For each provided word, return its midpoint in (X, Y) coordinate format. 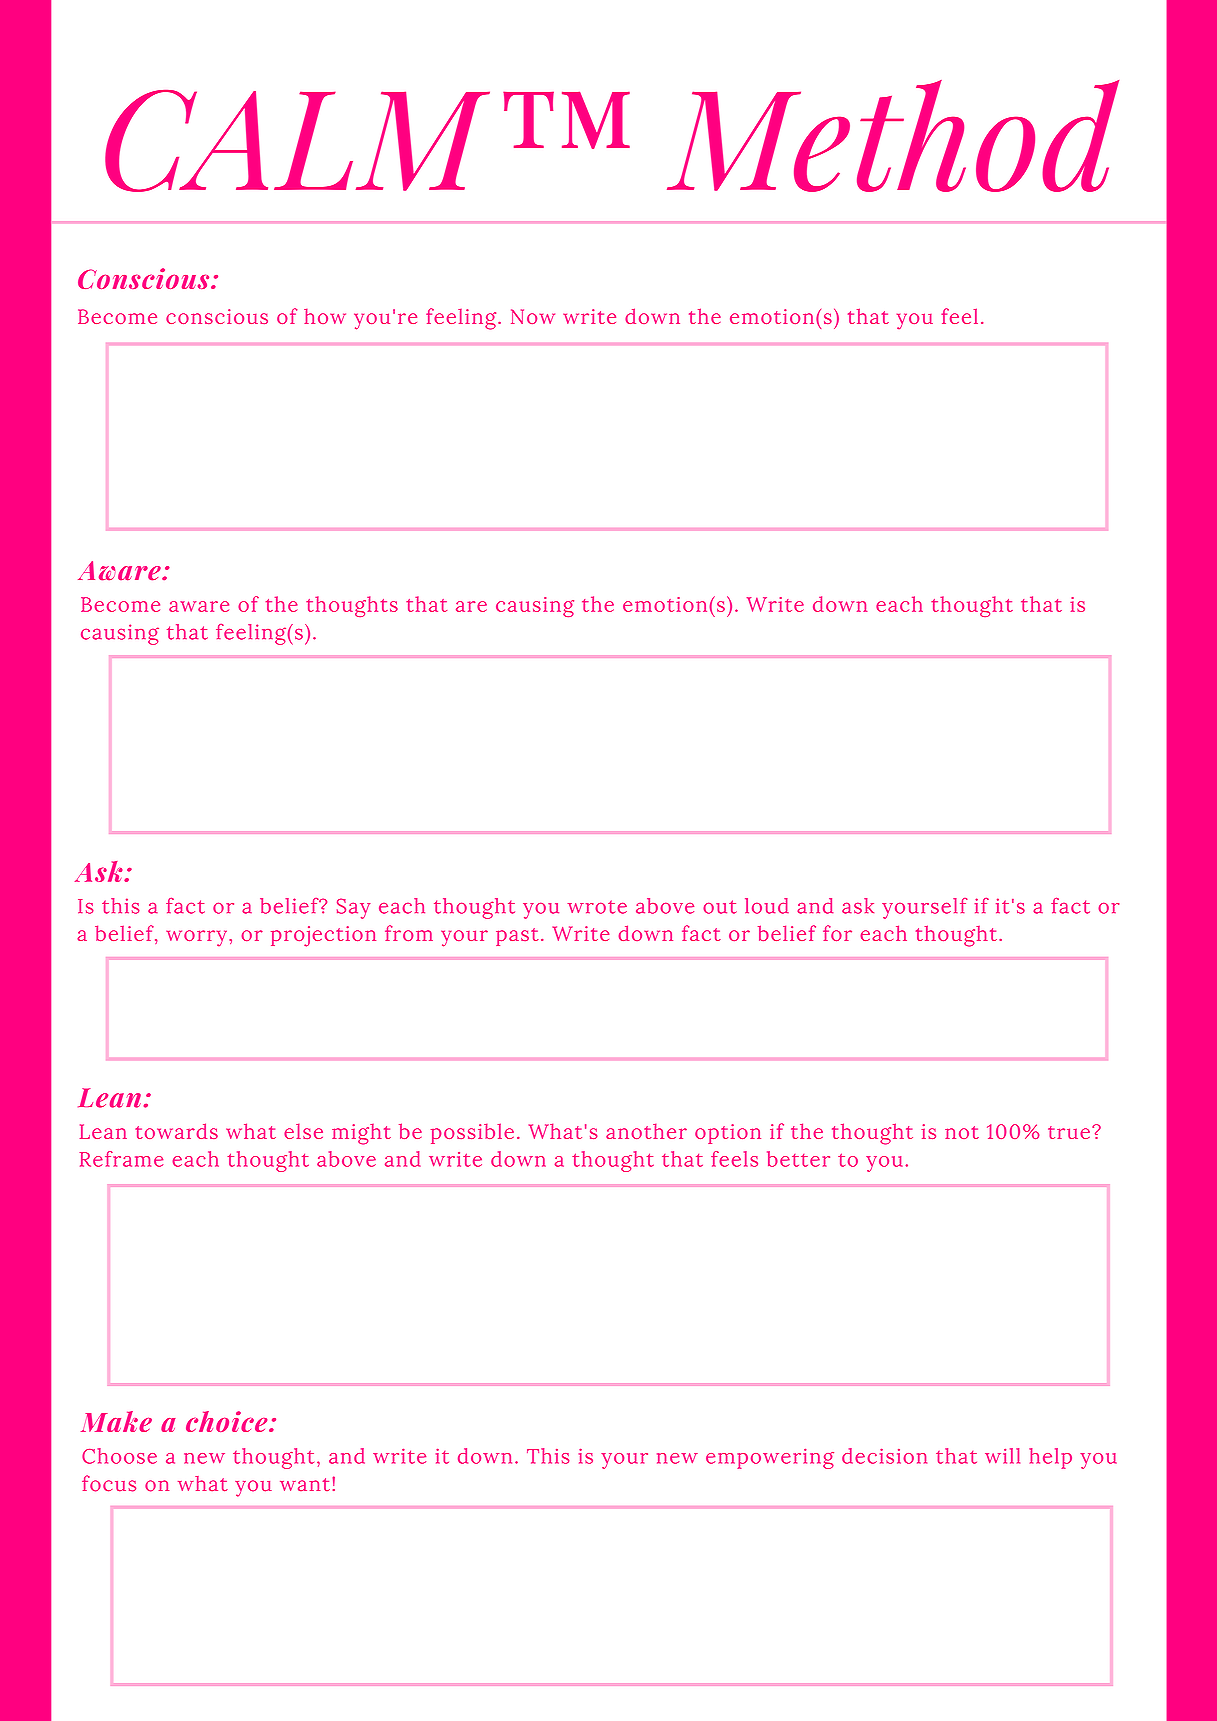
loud (767, 906)
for (837, 933)
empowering (770, 1458)
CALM (297, 141)
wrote (597, 907)
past (517, 937)
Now (533, 316)
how (325, 316)
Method (893, 136)
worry (196, 938)
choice (228, 1421)
